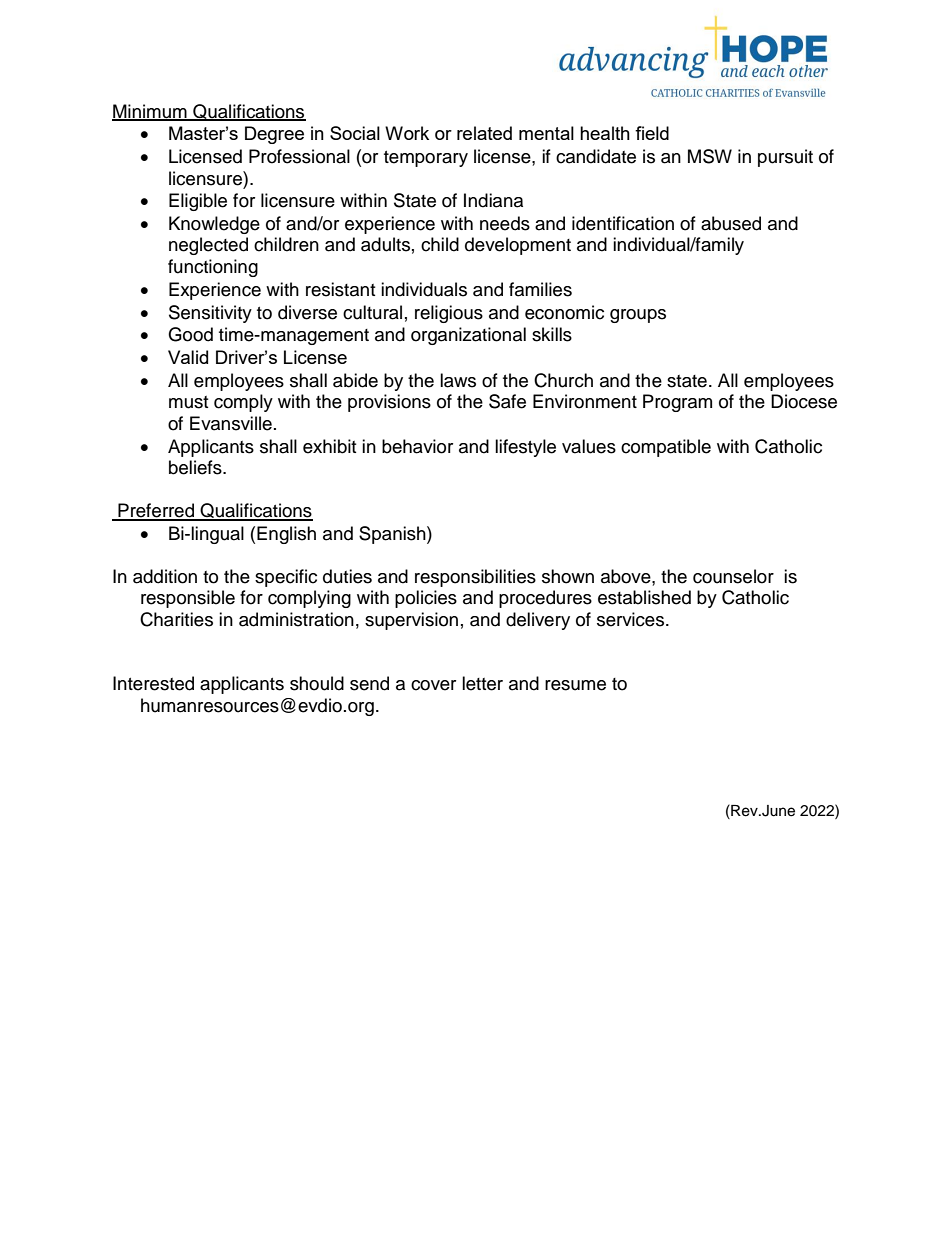  What do you see at coordinates (286, 578) in the image?
I see `specific` at bounding box center [286, 578].
